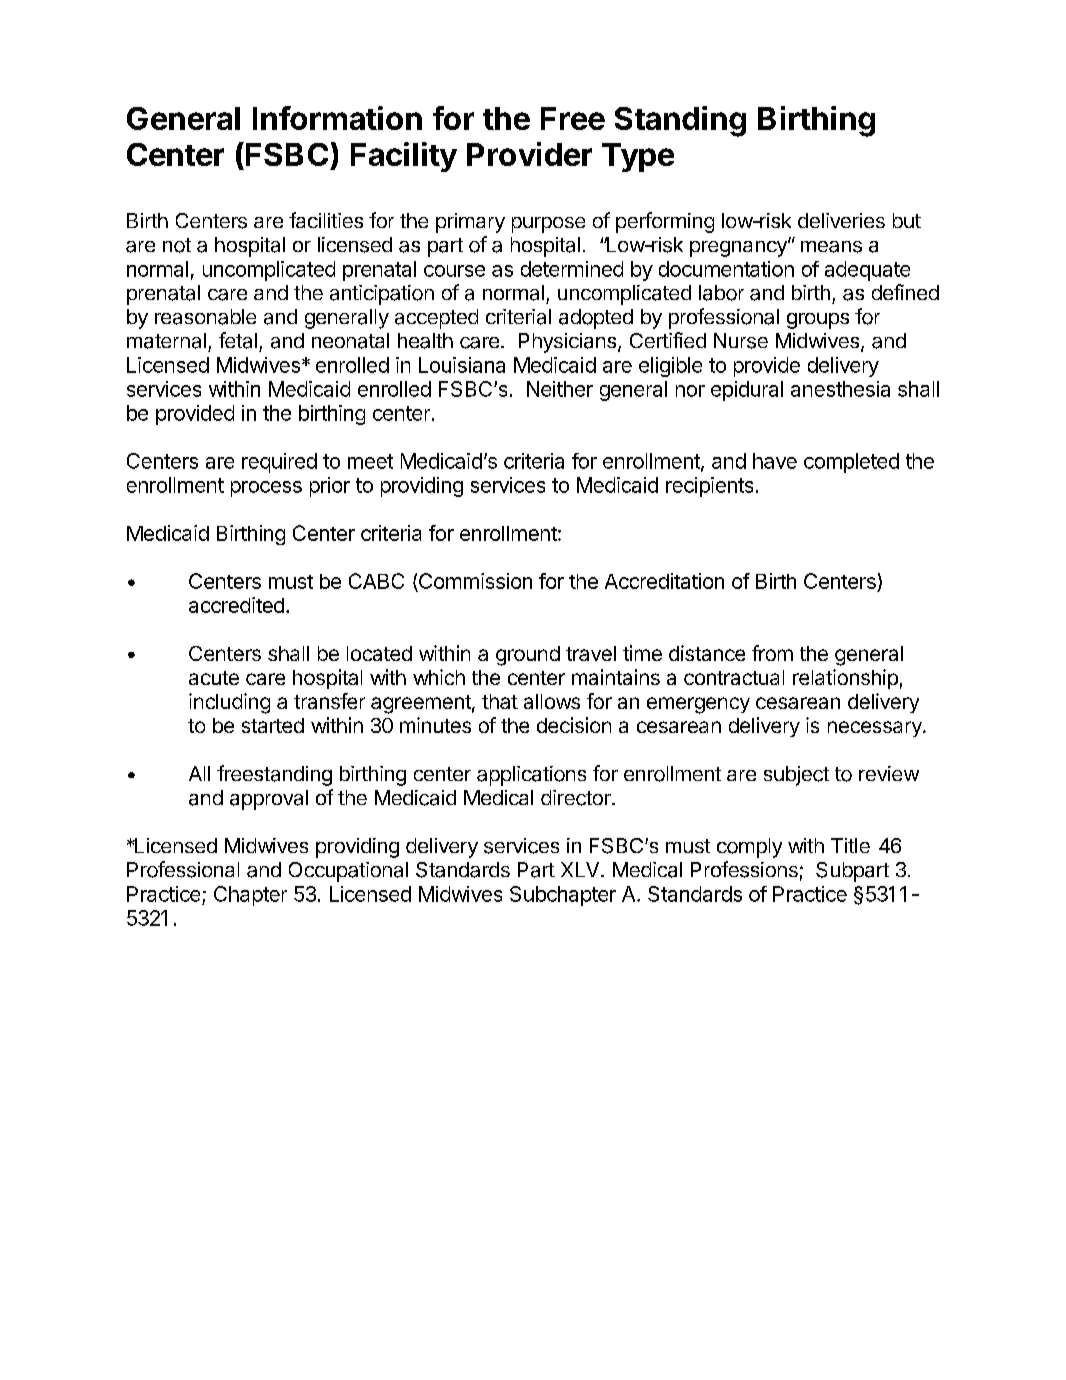  Describe the element at coordinates (818, 321) in the image. I see `groups` at that location.
